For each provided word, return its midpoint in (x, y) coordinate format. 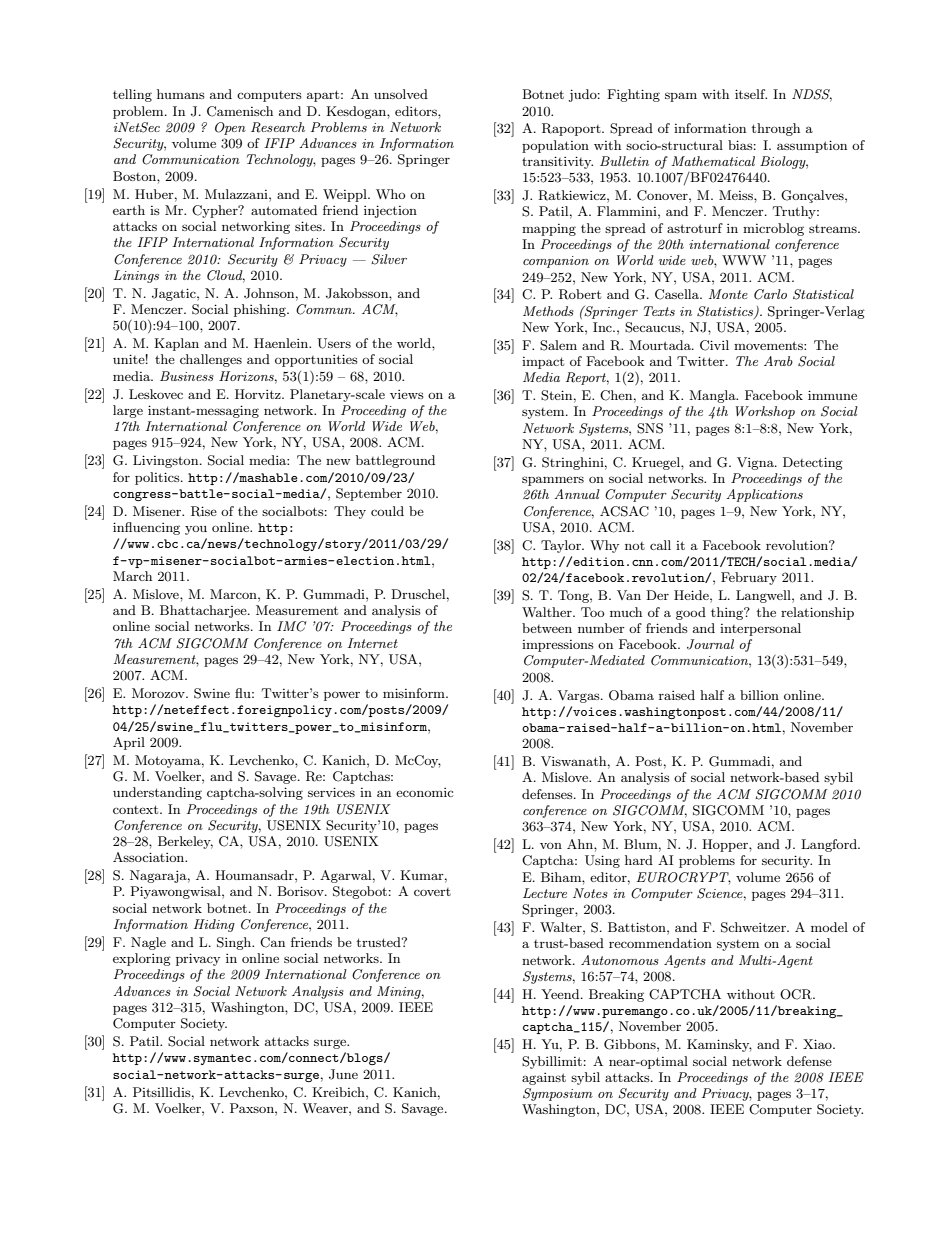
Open (230, 128)
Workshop (765, 412)
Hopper (726, 845)
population (555, 146)
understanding (157, 793)
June (343, 1074)
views (407, 394)
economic (424, 792)
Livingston (167, 461)
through (776, 129)
